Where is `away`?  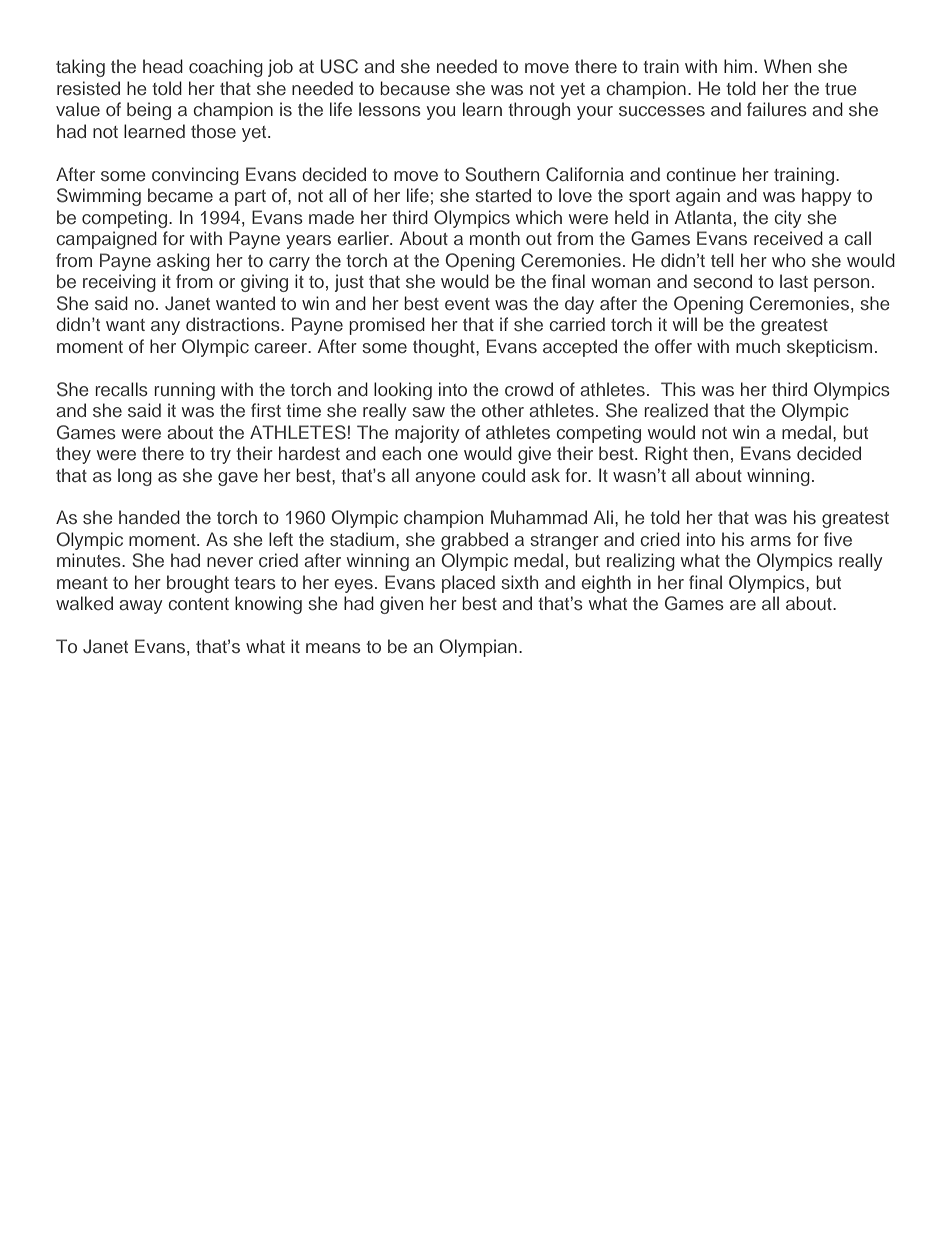
away is located at coordinates (140, 607).
